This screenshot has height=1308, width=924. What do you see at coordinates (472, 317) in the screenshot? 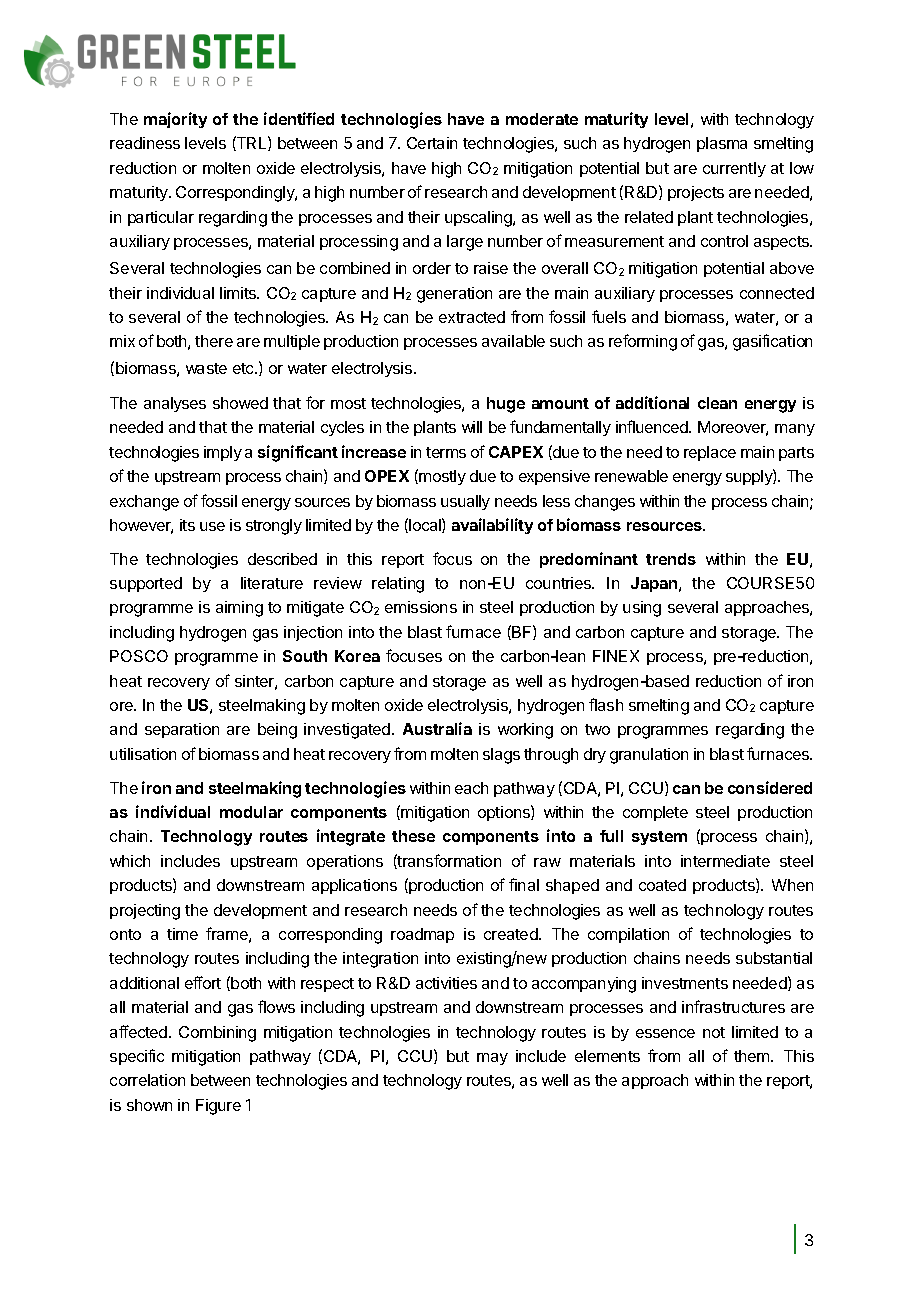
I see `extracted` at bounding box center [472, 317].
